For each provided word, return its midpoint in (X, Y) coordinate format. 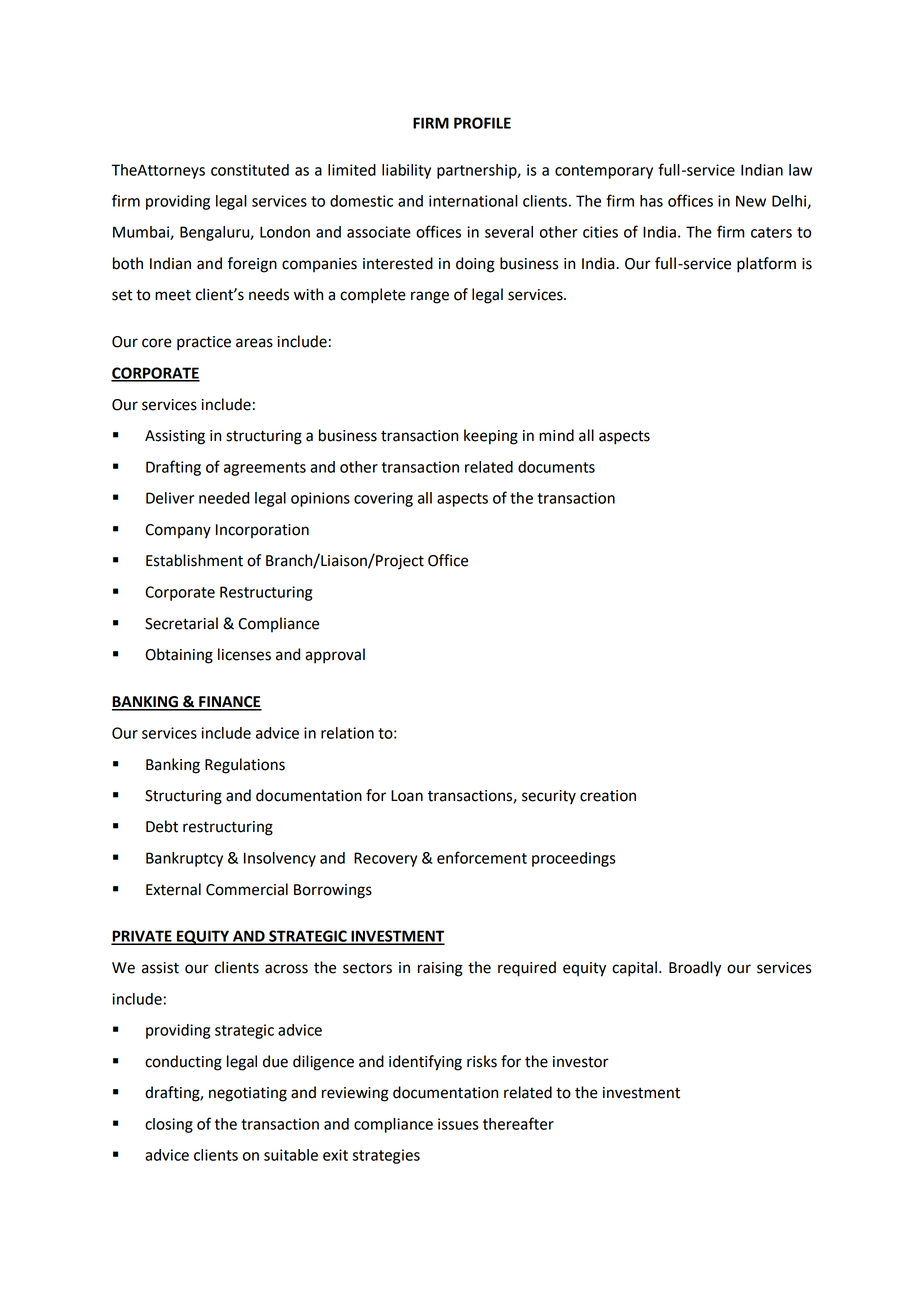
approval (335, 656)
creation (608, 796)
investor (581, 1062)
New (751, 201)
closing (169, 1125)
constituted (250, 170)
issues (458, 1124)
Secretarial (181, 623)
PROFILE (482, 123)
